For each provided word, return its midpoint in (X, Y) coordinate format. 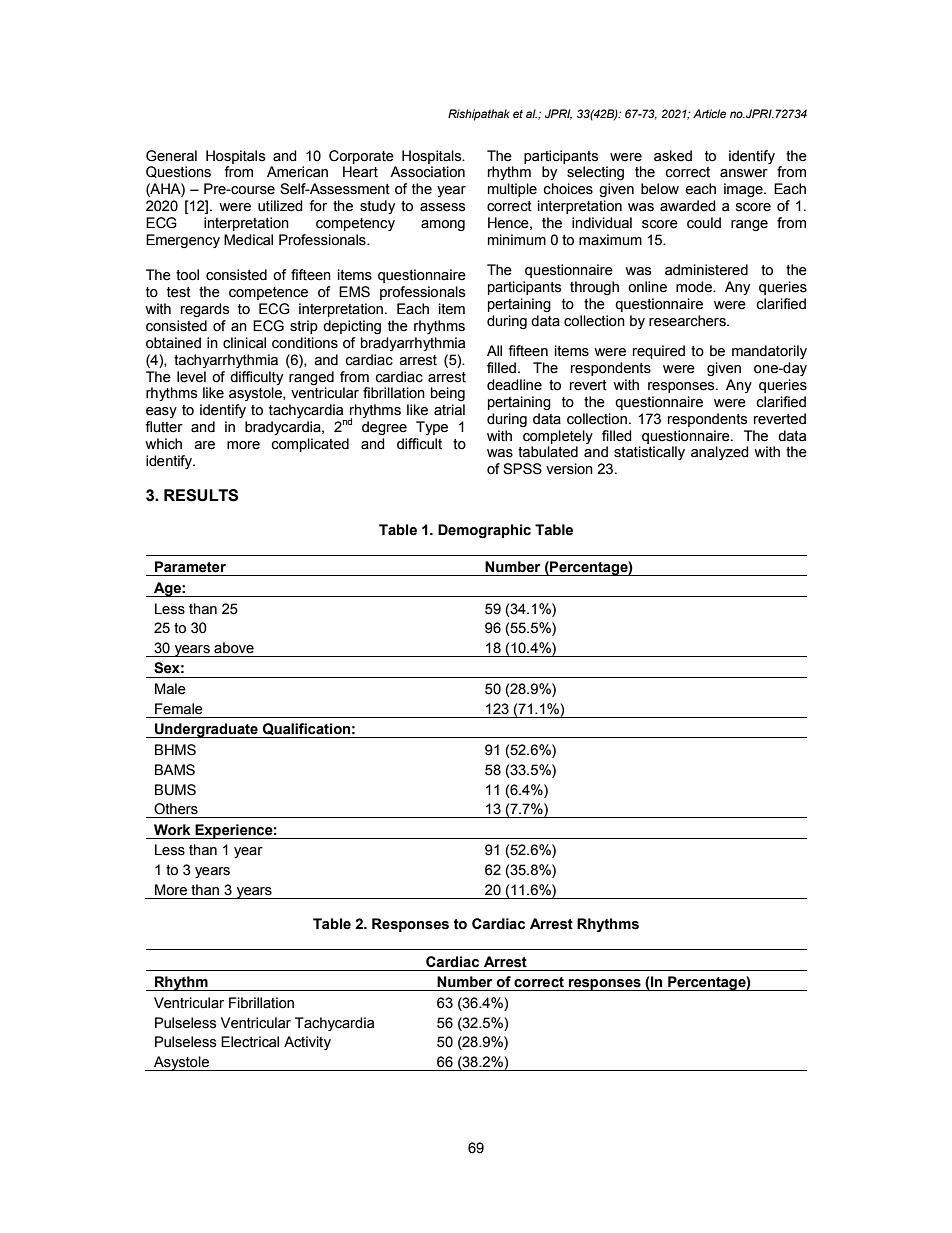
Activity (307, 1043)
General (171, 156)
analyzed (720, 453)
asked (673, 156)
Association (427, 172)
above (234, 648)
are (204, 445)
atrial (449, 410)
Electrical (250, 1042)
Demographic (484, 531)
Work (172, 830)
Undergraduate (206, 730)
